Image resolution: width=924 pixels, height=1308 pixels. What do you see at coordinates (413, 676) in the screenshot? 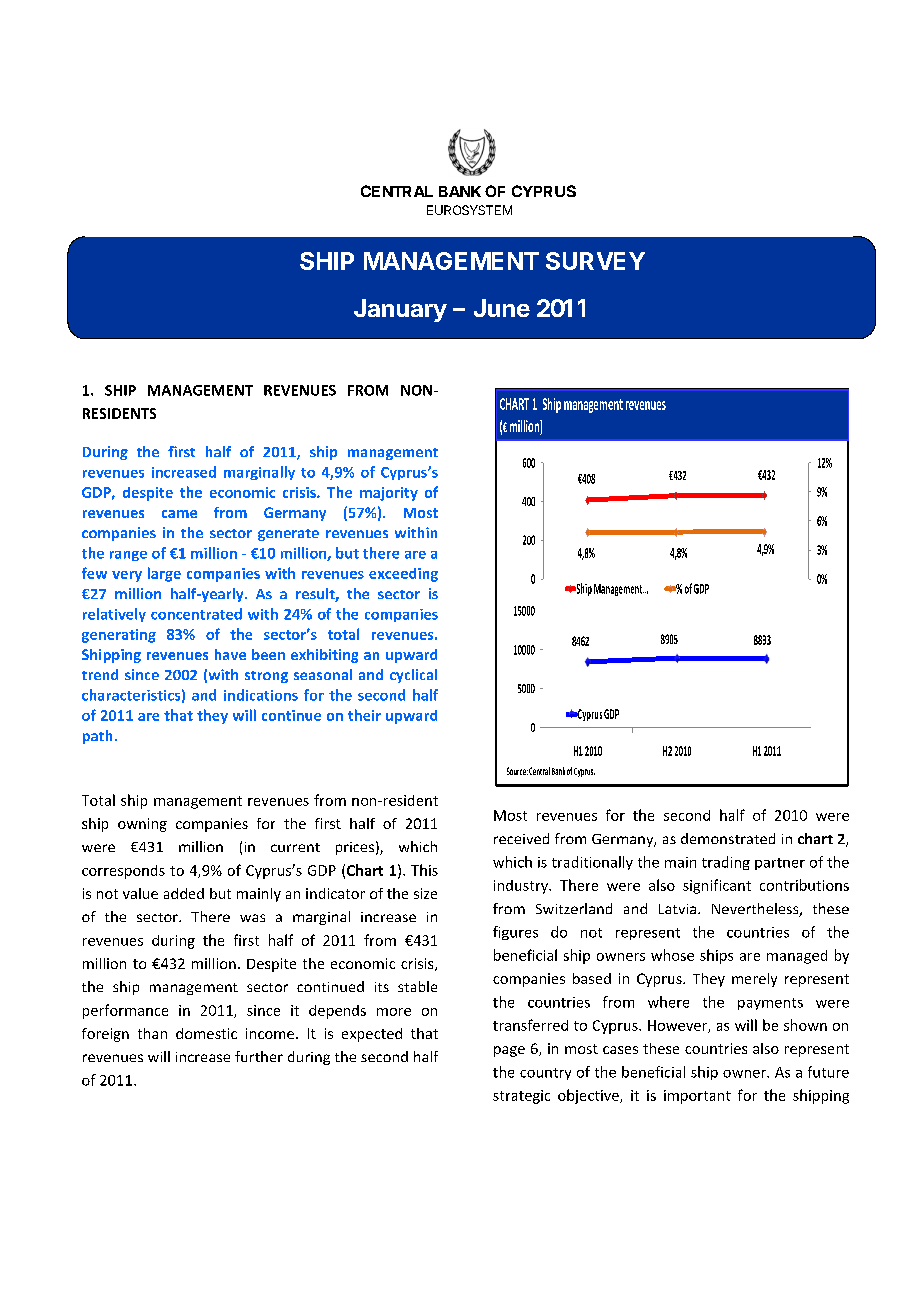
I see `cyclical` at bounding box center [413, 676].
